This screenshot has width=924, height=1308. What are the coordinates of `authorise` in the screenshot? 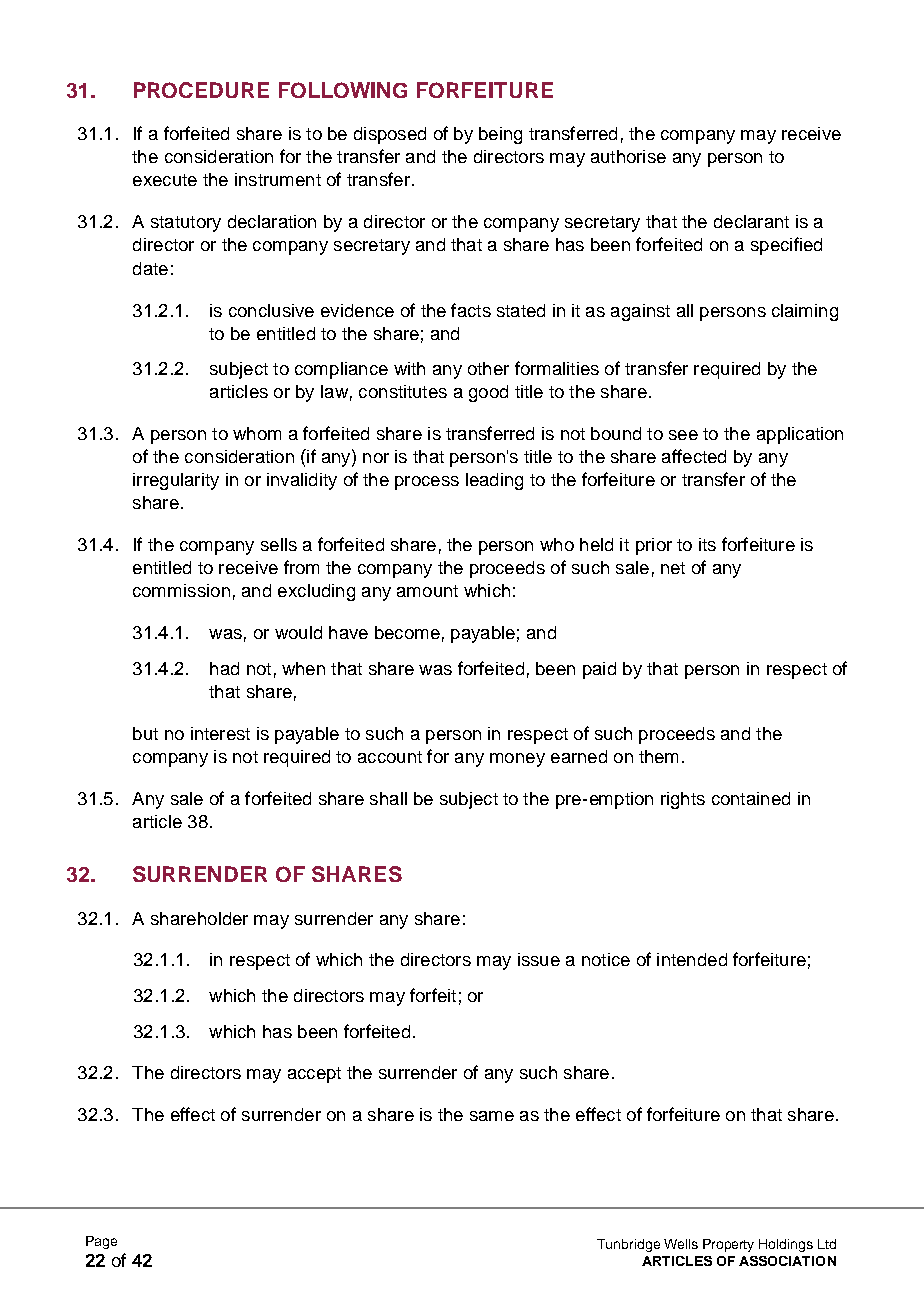 It's located at (628, 156).
